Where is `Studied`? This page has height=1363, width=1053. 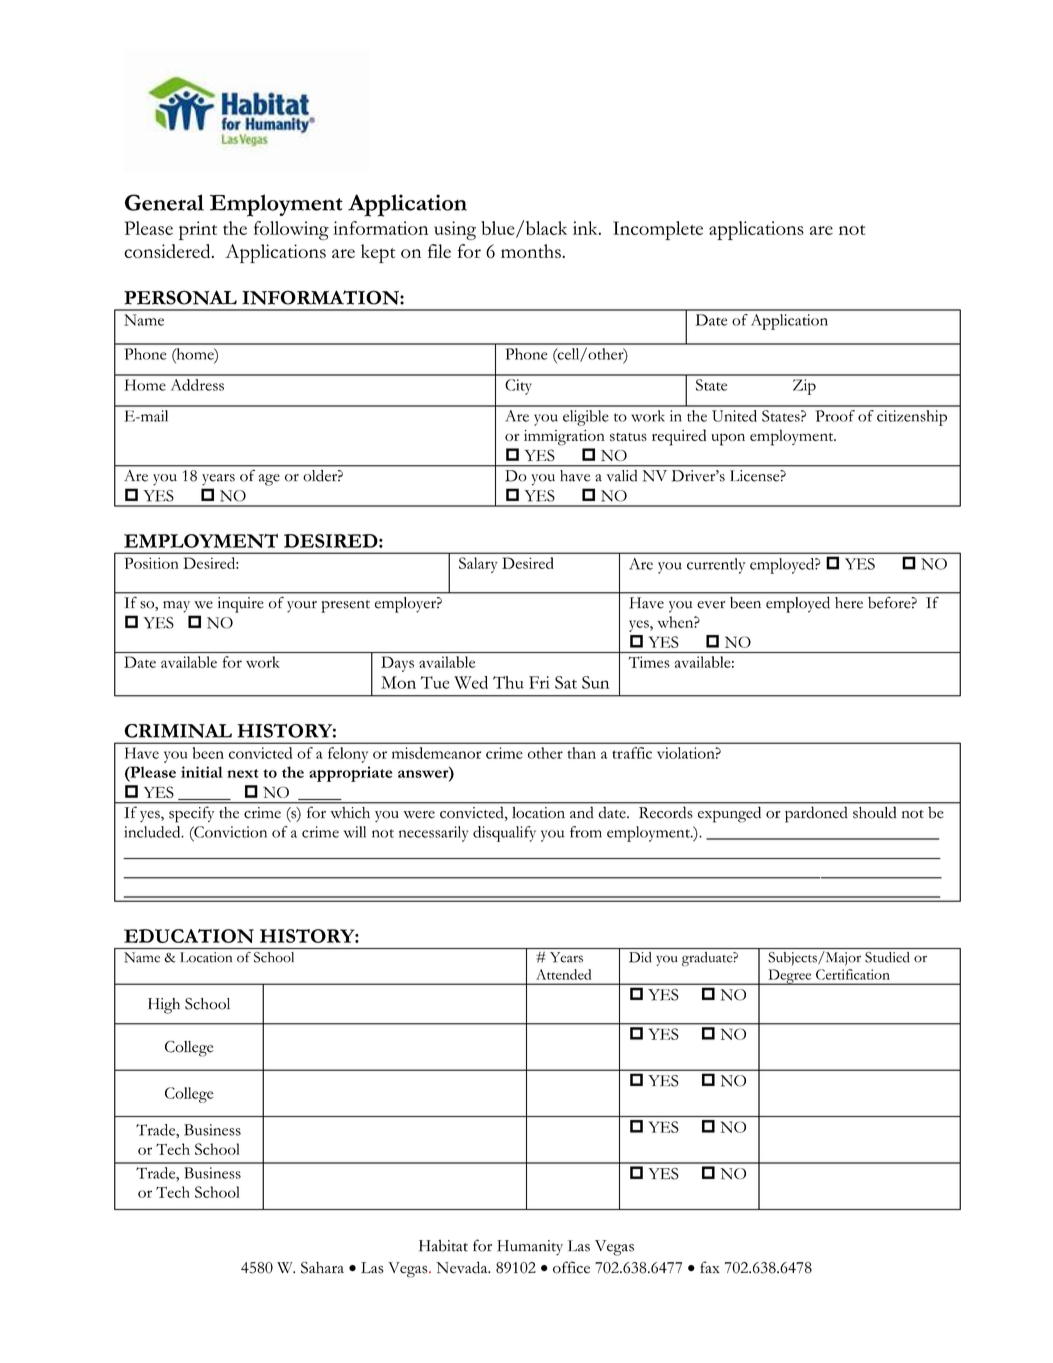 Studied is located at coordinates (887, 957).
